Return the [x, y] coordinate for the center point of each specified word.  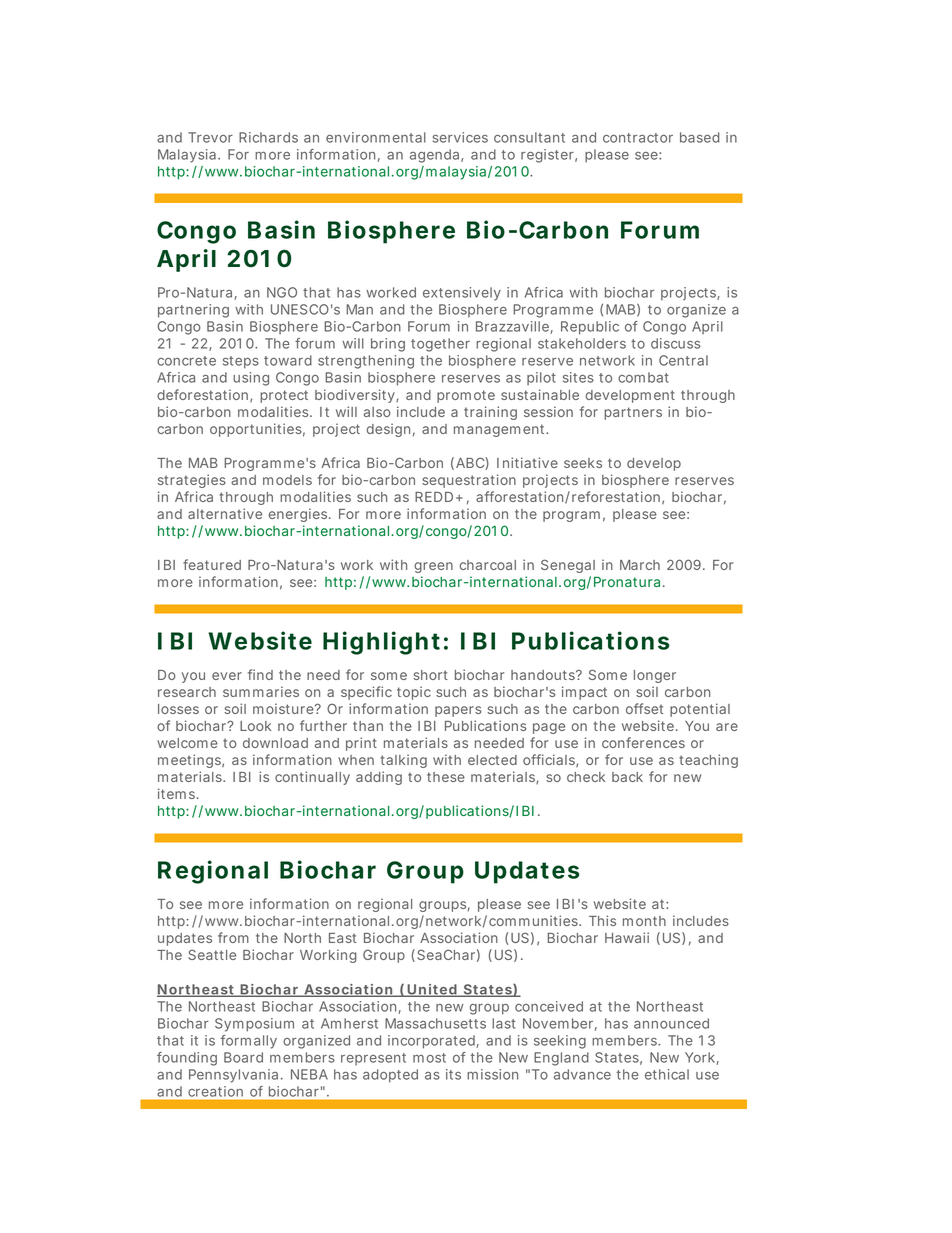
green [433, 567]
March [640, 565]
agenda [436, 156]
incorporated [432, 1042]
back [627, 777]
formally [248, 1042]
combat [643, 377]
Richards [268, 137]
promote [466, 396]
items [178, 793]
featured [212, 564]
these [446, 777]
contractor [638, 138]
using [251, 379]
